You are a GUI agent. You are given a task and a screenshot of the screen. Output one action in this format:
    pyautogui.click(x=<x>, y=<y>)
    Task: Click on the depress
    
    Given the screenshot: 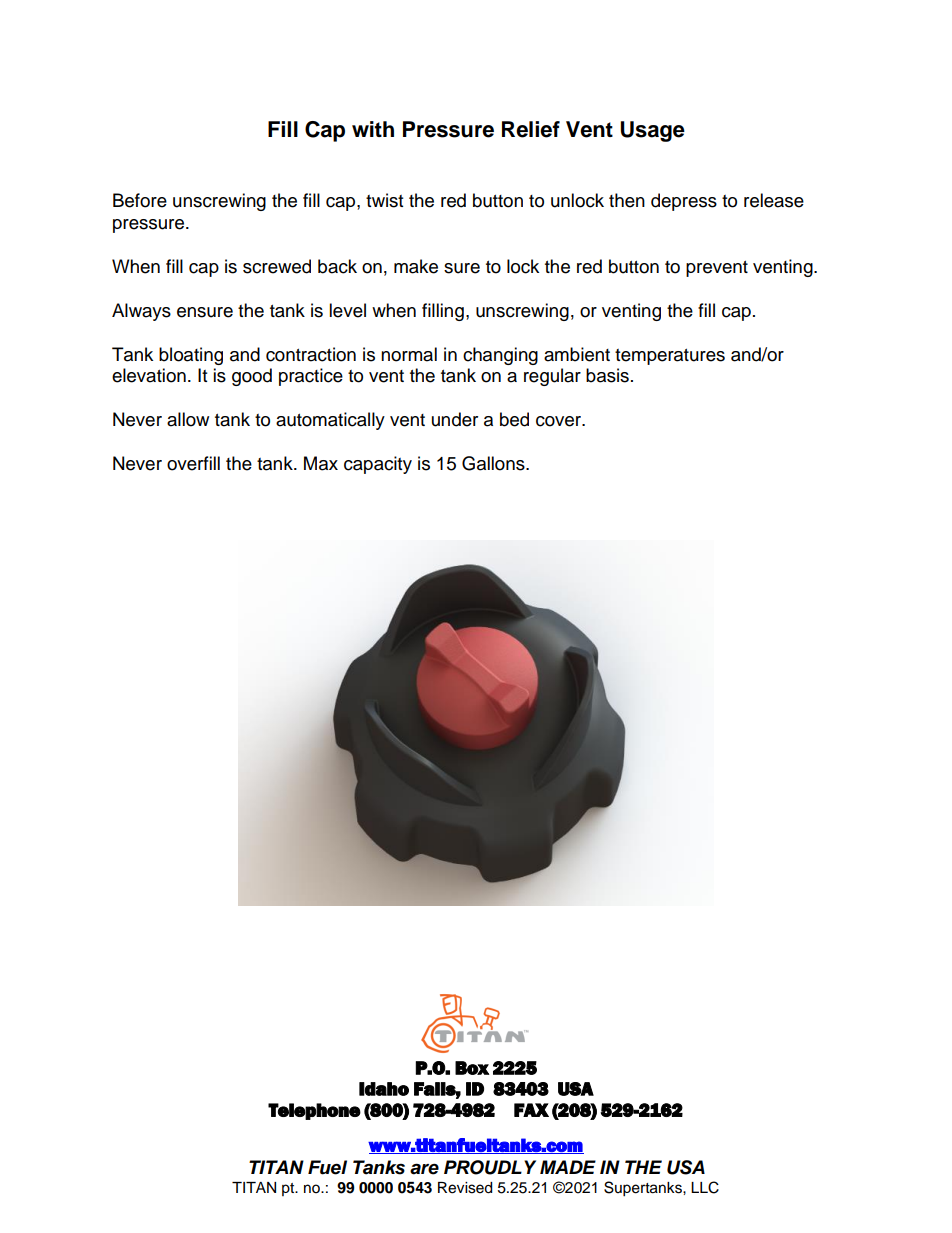 What is the action you would take?
    pyautogui.click(x=684, y=202)
